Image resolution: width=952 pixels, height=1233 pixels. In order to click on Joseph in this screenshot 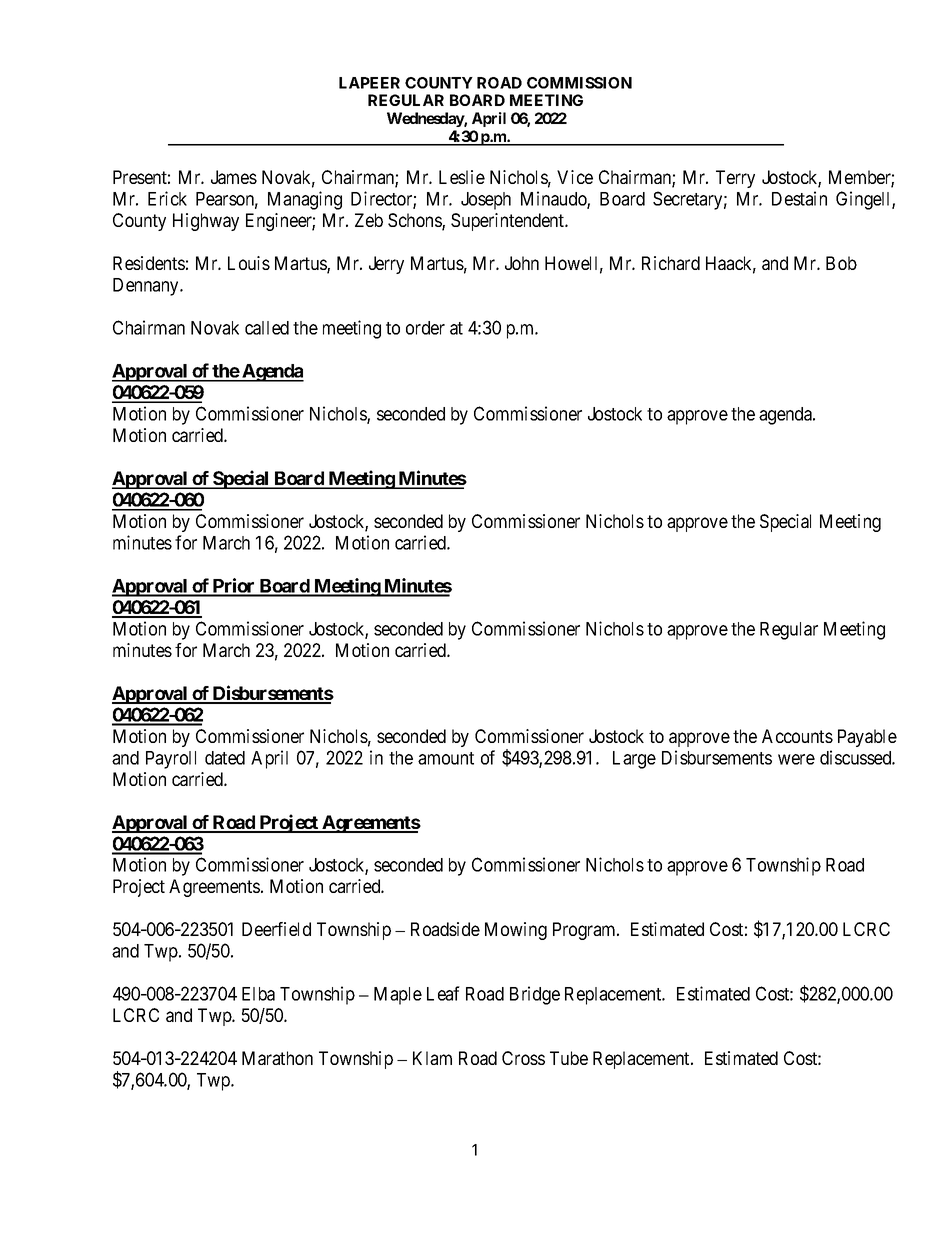, I will do `click(486, 201)`.
